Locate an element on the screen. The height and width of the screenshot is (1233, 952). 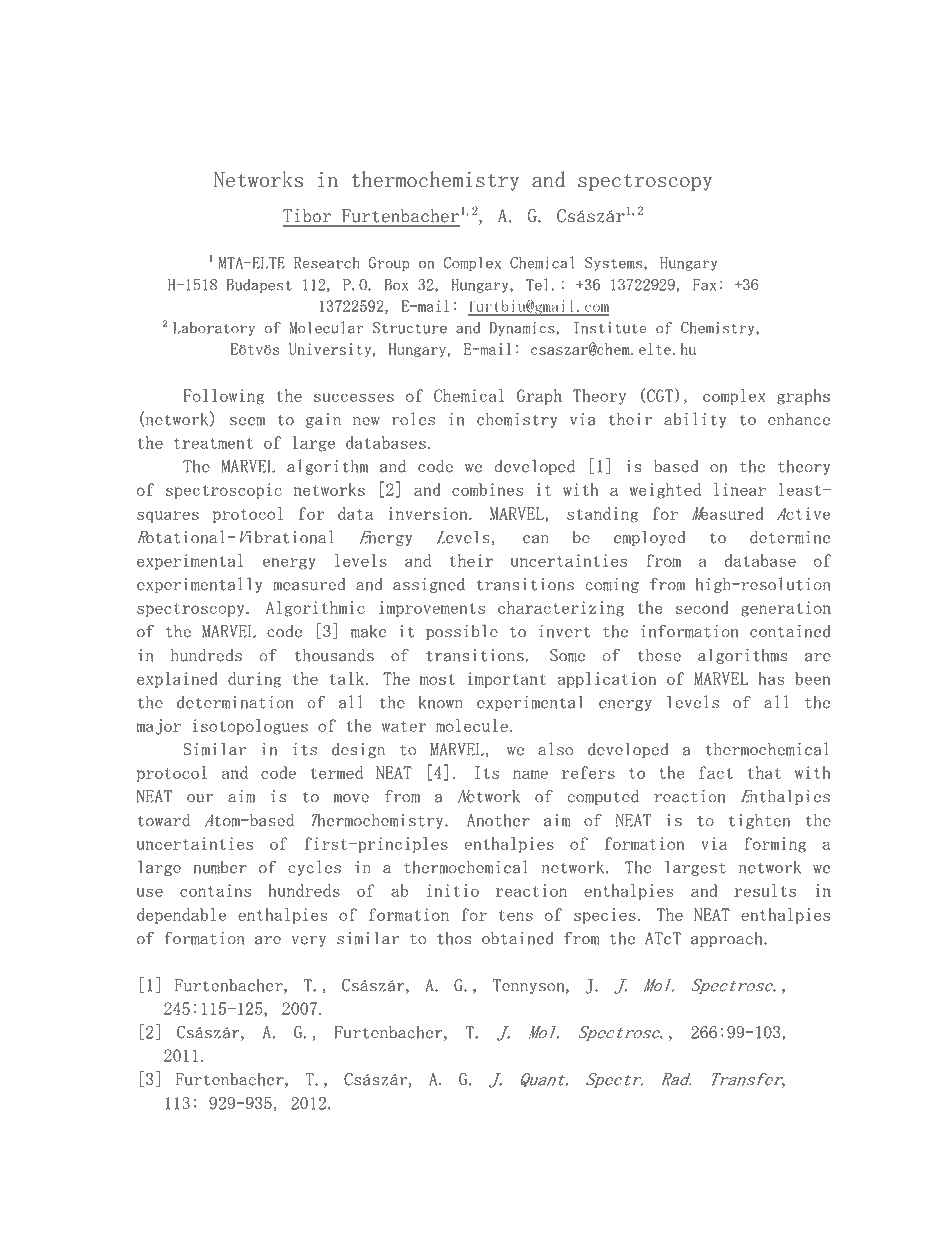
Tel is located at coordinates (537, 284).
